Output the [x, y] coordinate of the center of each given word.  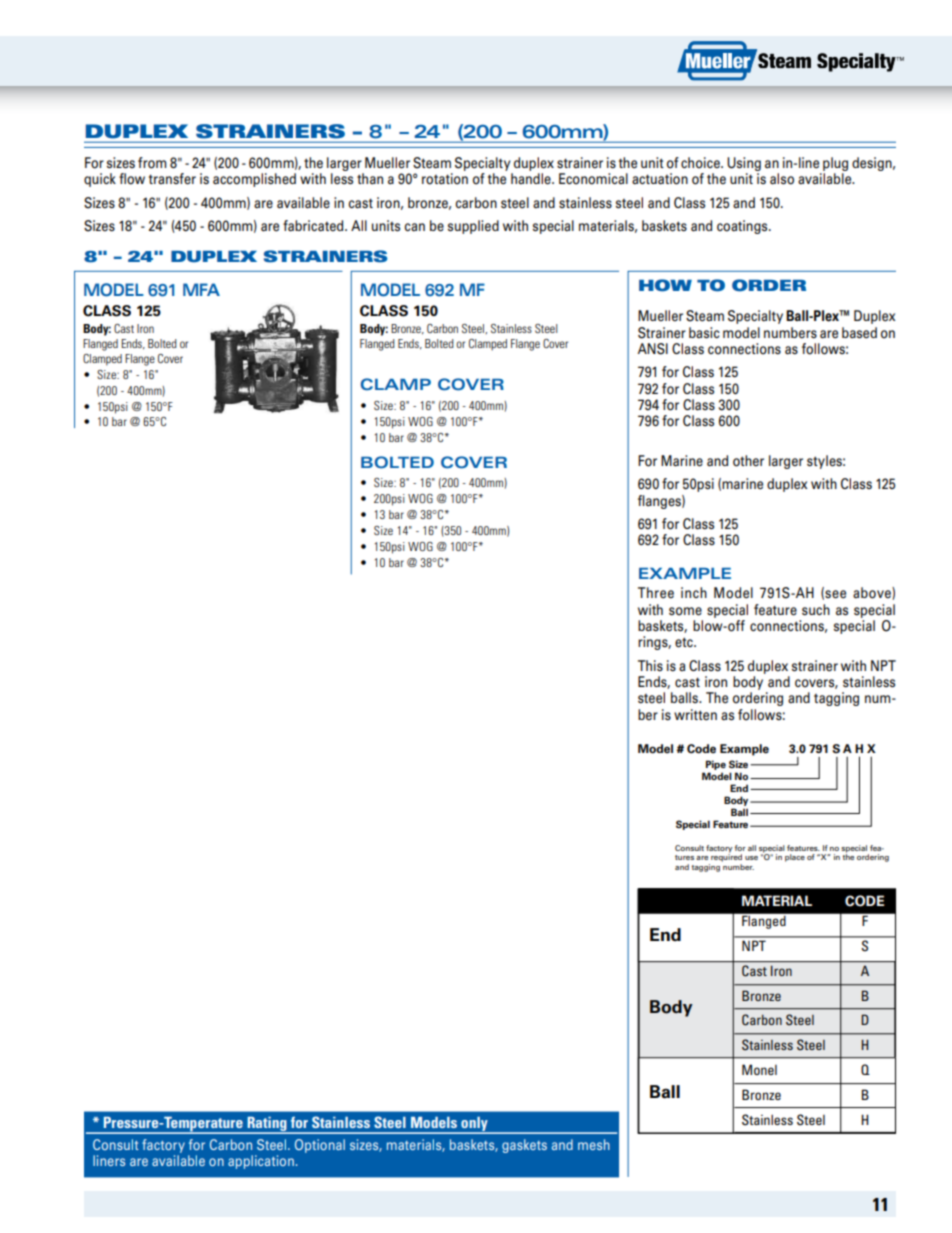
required [726, 857]
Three [656, 593]
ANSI [653, 349]
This [650, 665]
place [795, 858]
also [782, 179]
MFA [201, 289]
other [748, 461]
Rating [267, 1125]
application [261, 1162]
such [816, 609]
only [474, 1125]
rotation [445, 179]
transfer [172, 179]
